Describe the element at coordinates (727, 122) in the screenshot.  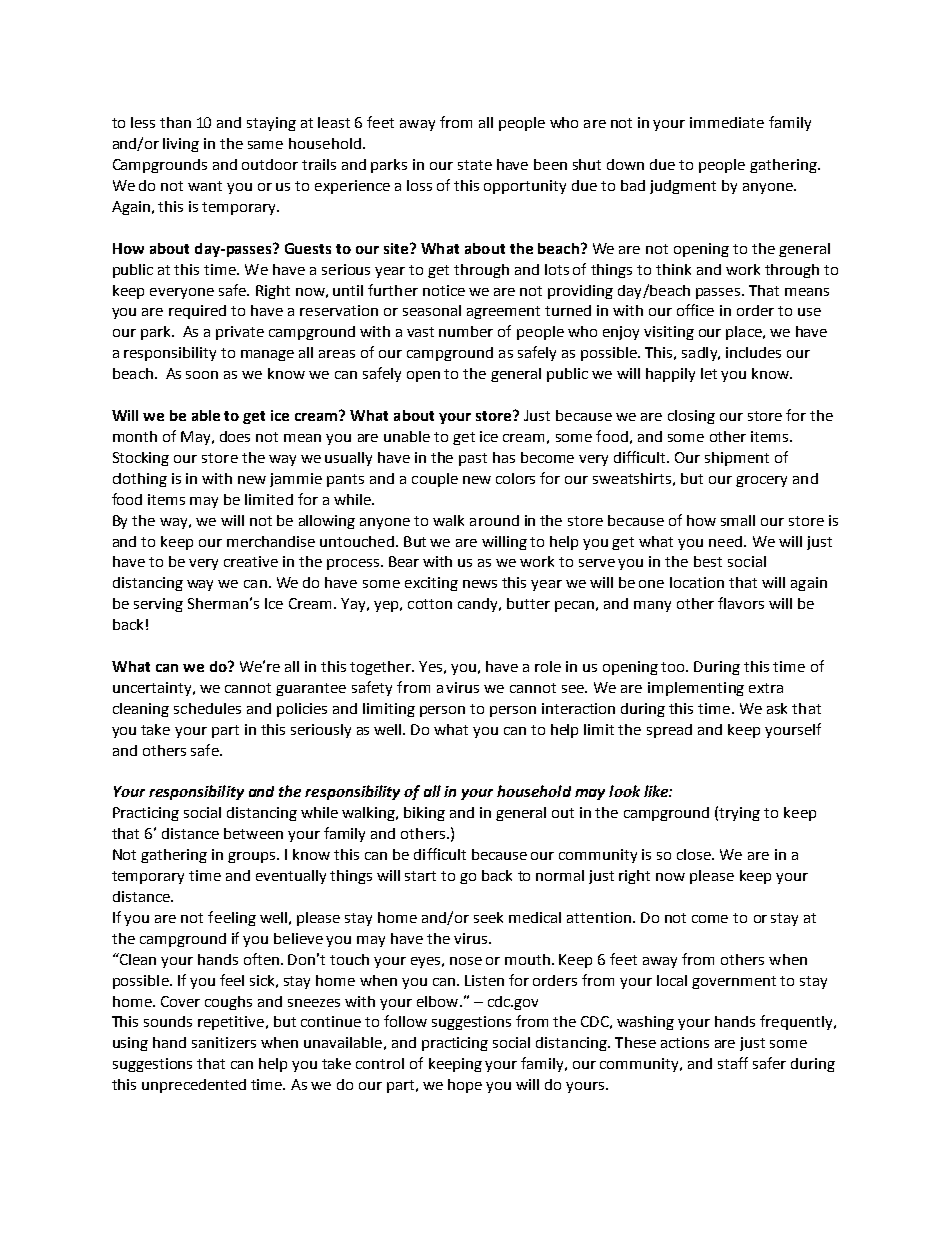
I see `immediate` at that location.
